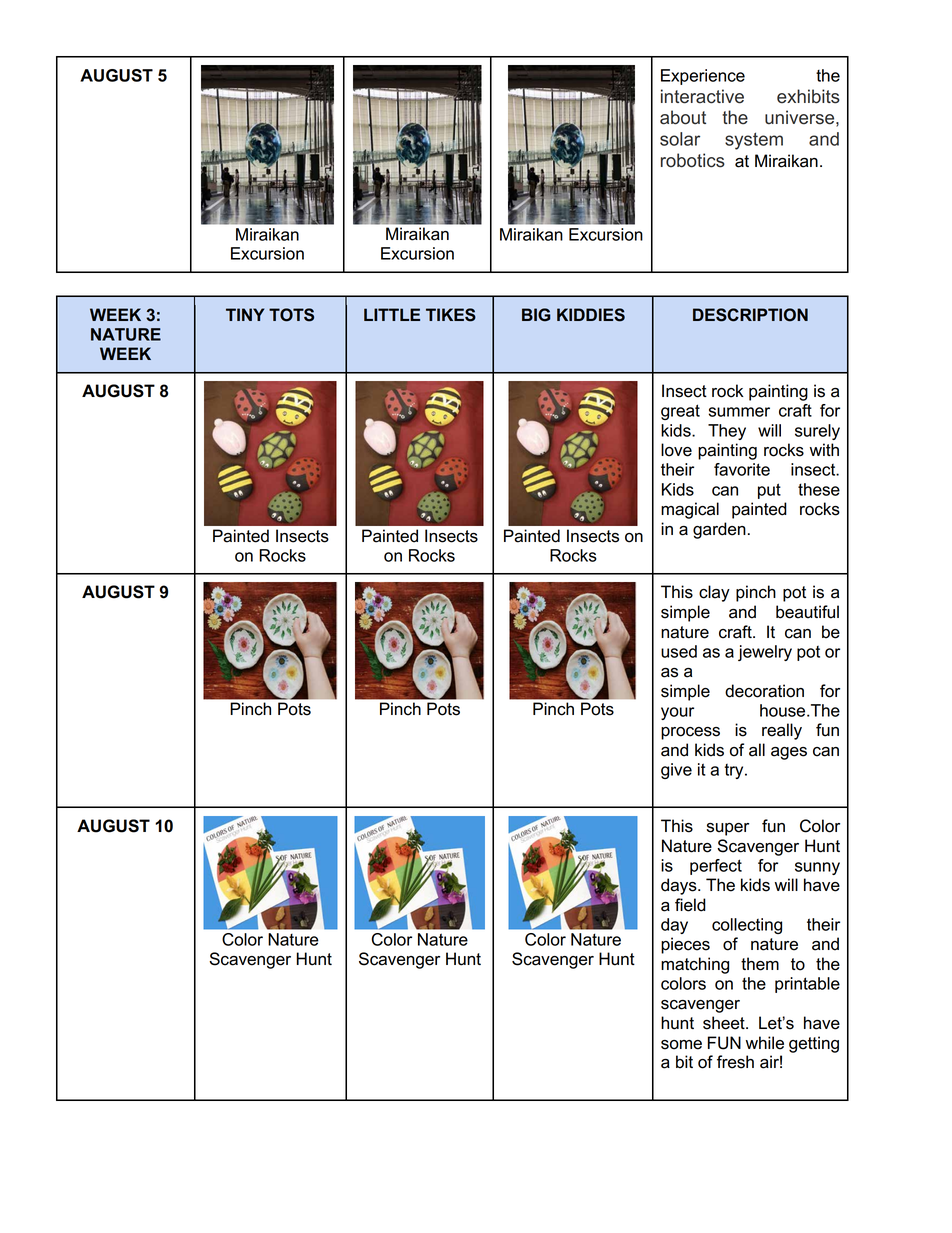 The image size is (952, 1233). What do you see at coordinates (735, 771) in the document?
I see `try` at bounding box center [735, 771].
